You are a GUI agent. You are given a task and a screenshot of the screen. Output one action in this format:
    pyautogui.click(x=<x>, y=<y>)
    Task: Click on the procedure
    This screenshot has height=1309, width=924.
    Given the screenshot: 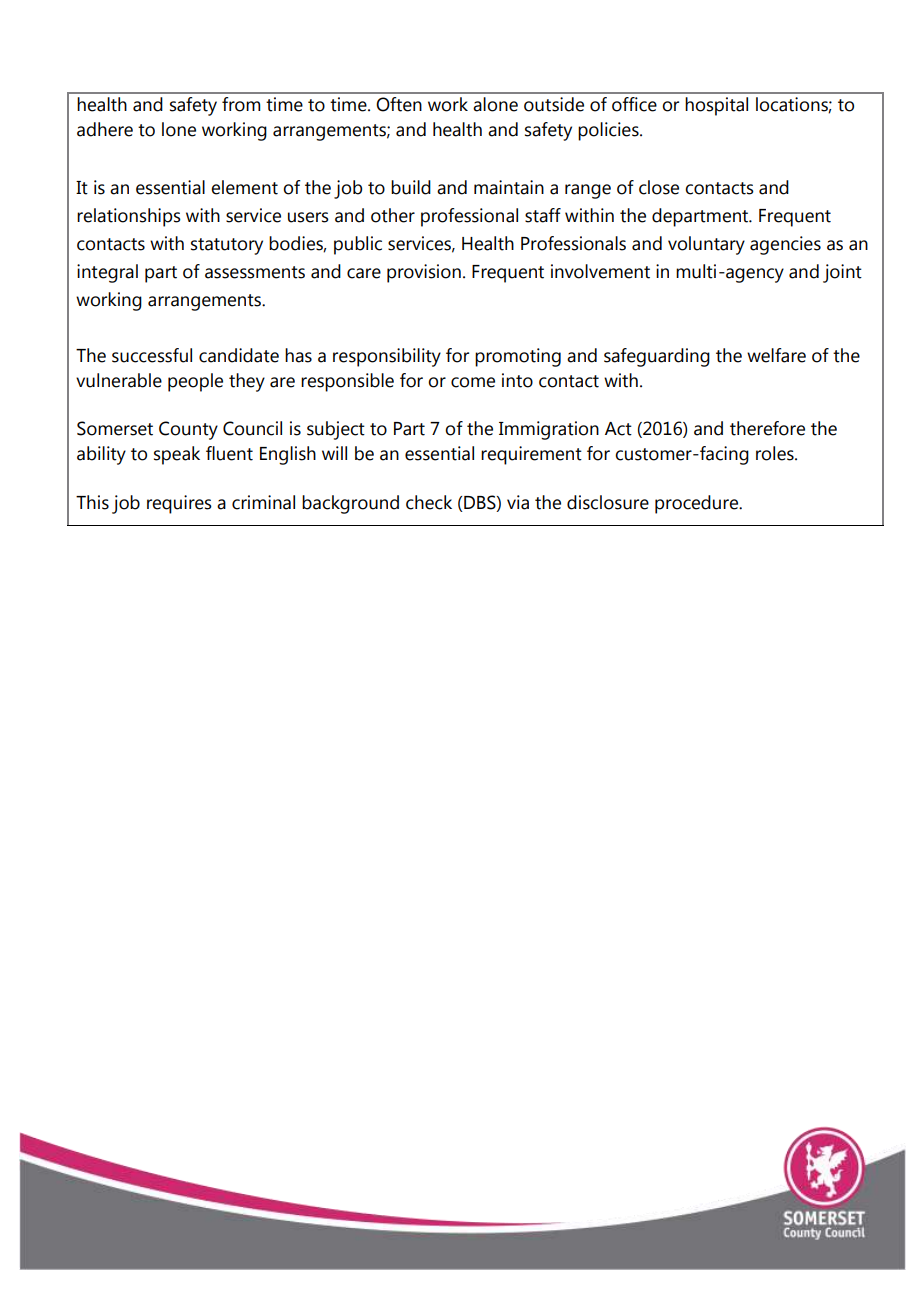 What is the action you would take?
    pyautogui.click(x=697, y=504)
